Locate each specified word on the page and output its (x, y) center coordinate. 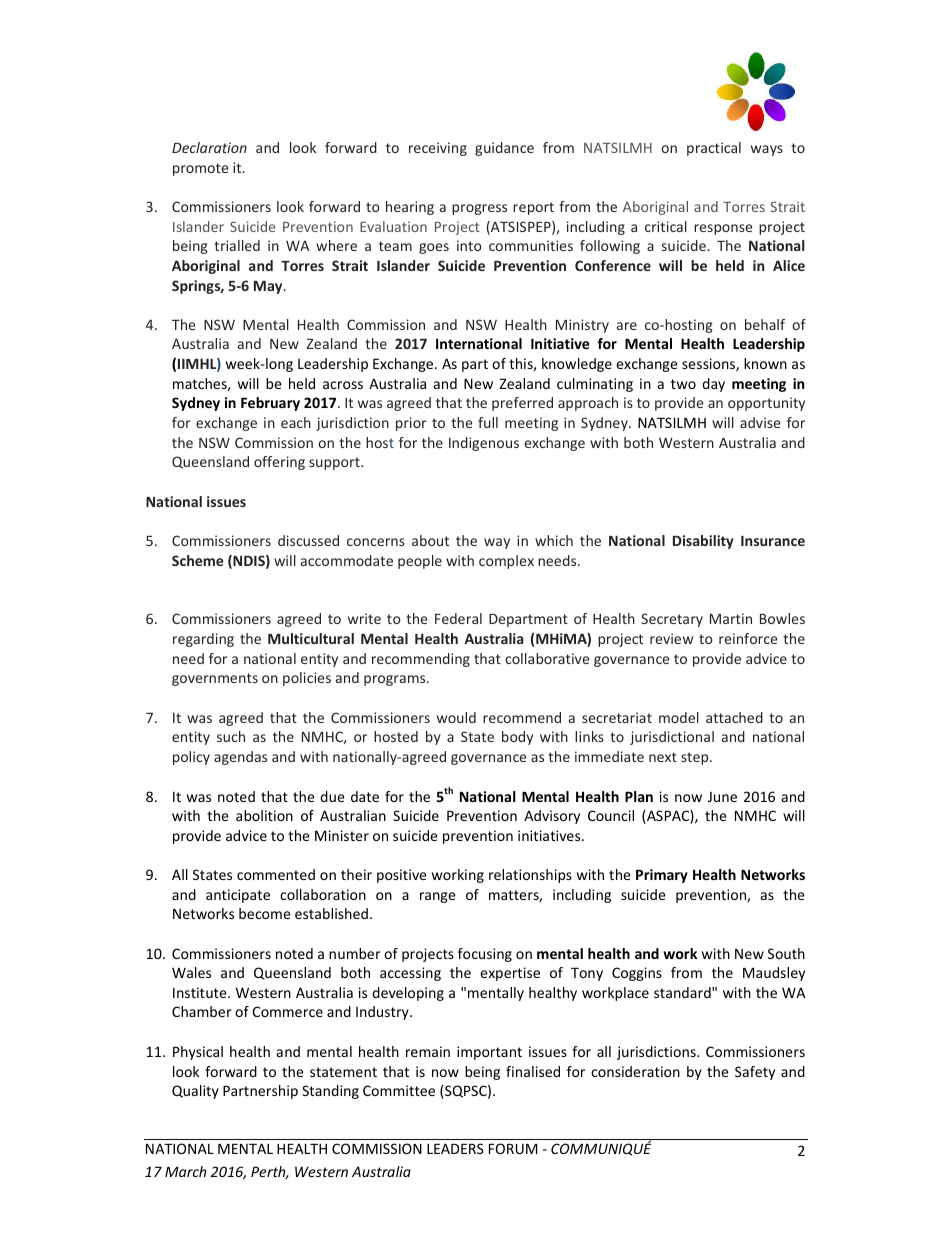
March (185, 1171)
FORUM (513, 1148)
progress (479, 209)
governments (215, 679)
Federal (458, 618)
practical (714, 149)
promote (200, 169)
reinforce (748, 638)
